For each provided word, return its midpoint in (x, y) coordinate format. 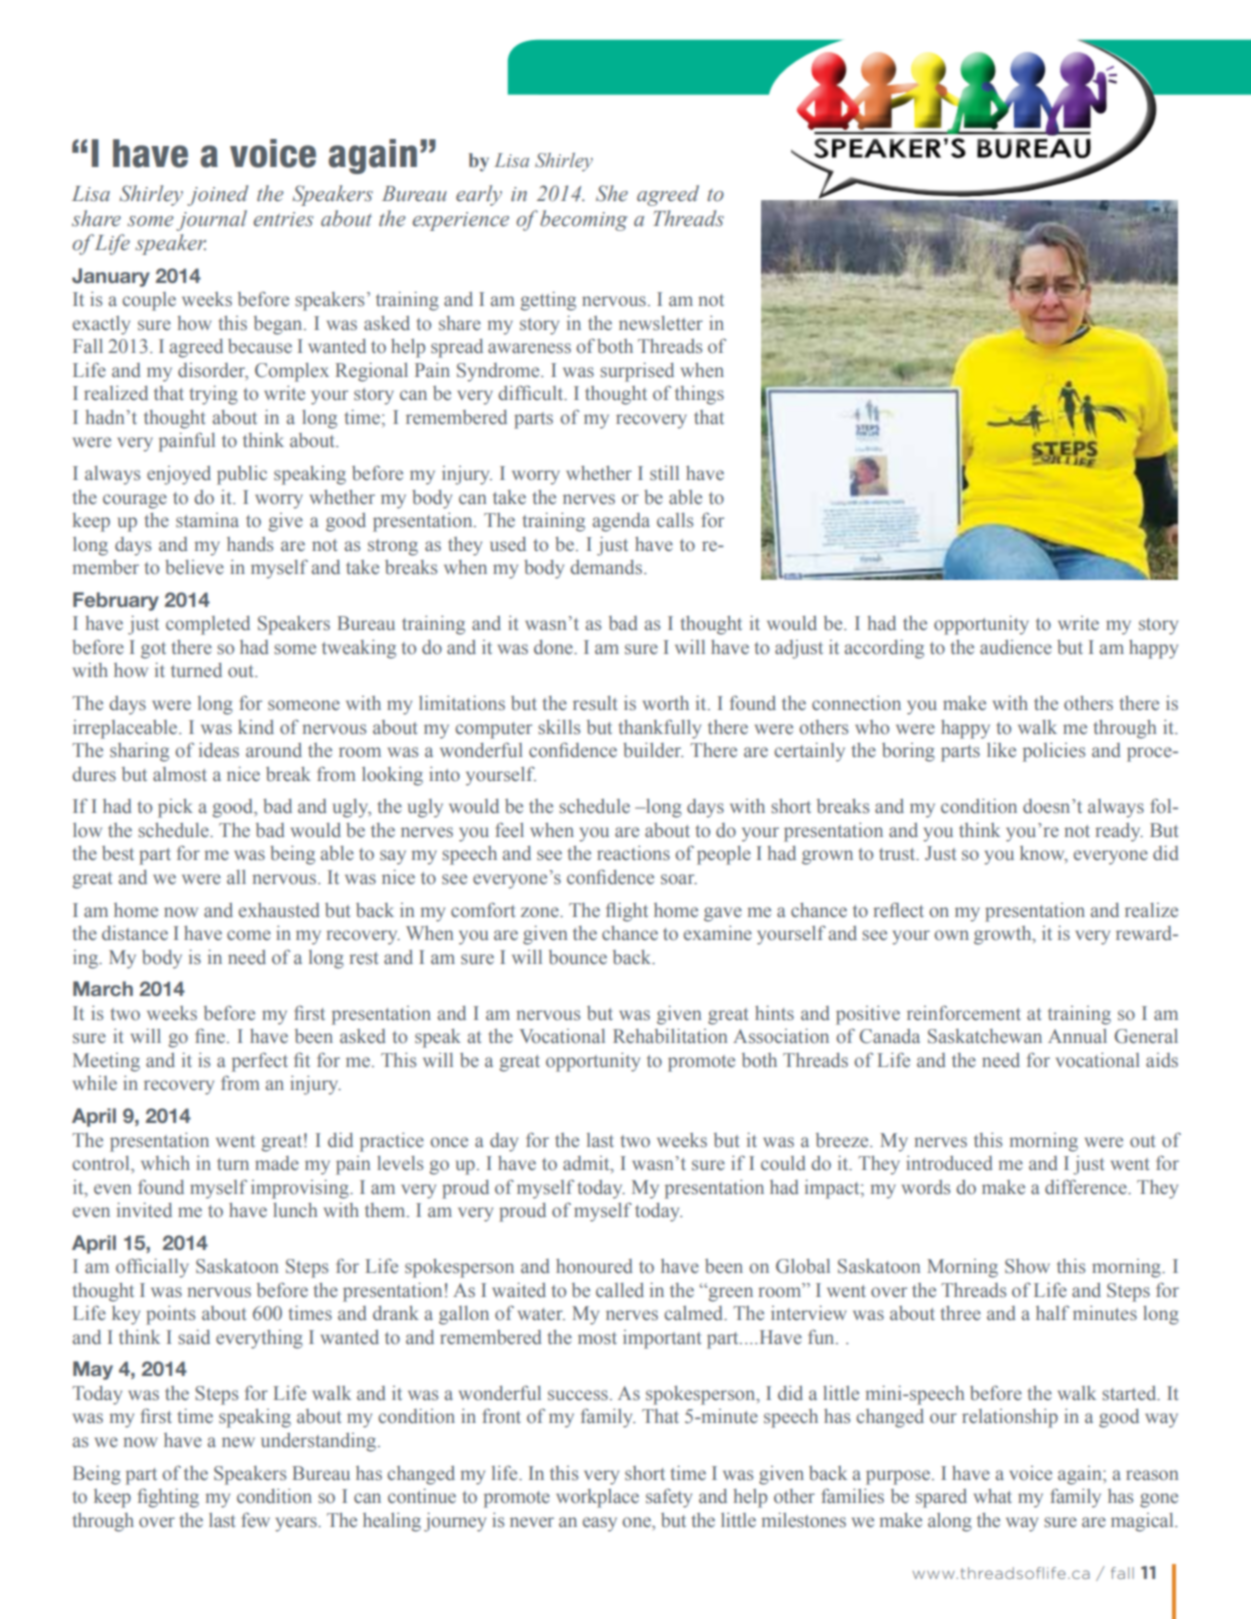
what (993, 1496)
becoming (584, 220)
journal (211, 220)
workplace (597, 1498)
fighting (168, 1498)
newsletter (661, 323)
